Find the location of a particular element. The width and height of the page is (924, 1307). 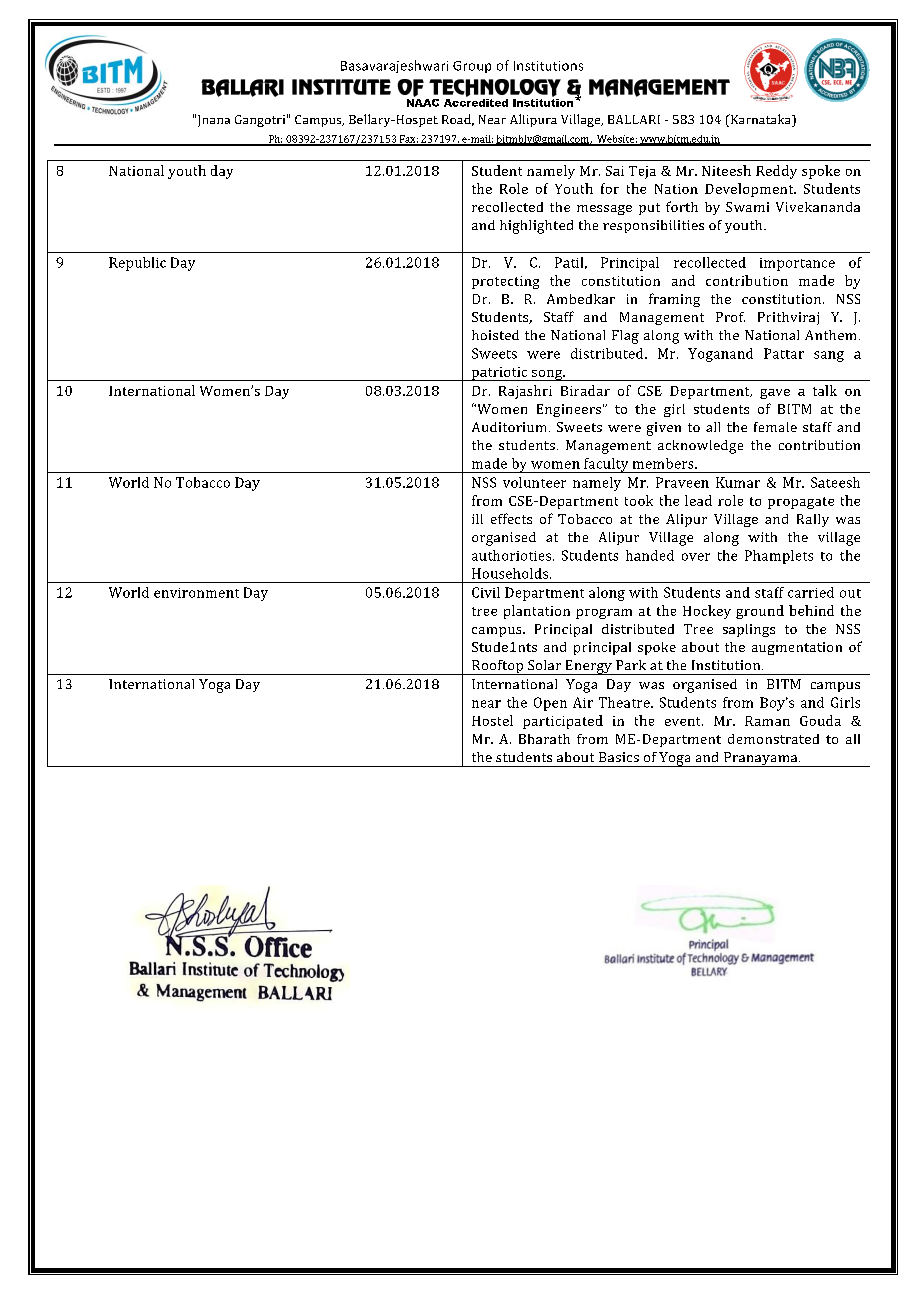

Prof is located at coordinates (730, 317).
